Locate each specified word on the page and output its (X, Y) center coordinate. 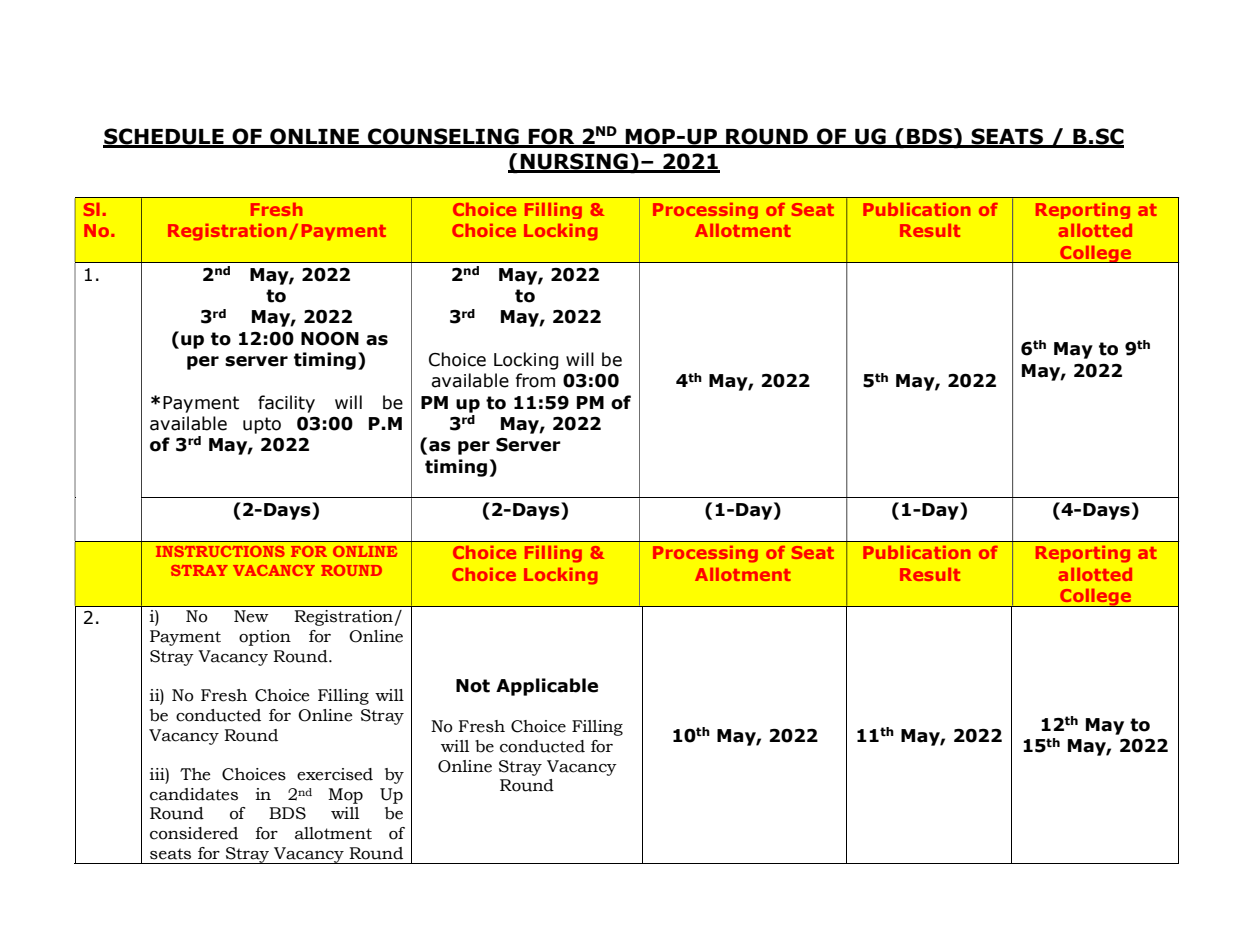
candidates (194, 794)
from (535, 380)
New (251, 616)
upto (262, 425)
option (265, 638)
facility (286, 404)
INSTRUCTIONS (220, 551)
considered (194, 833)
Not (473, 686)
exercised (335, 774)
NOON (330, 339)
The (195, 774)
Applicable (547, 687)
